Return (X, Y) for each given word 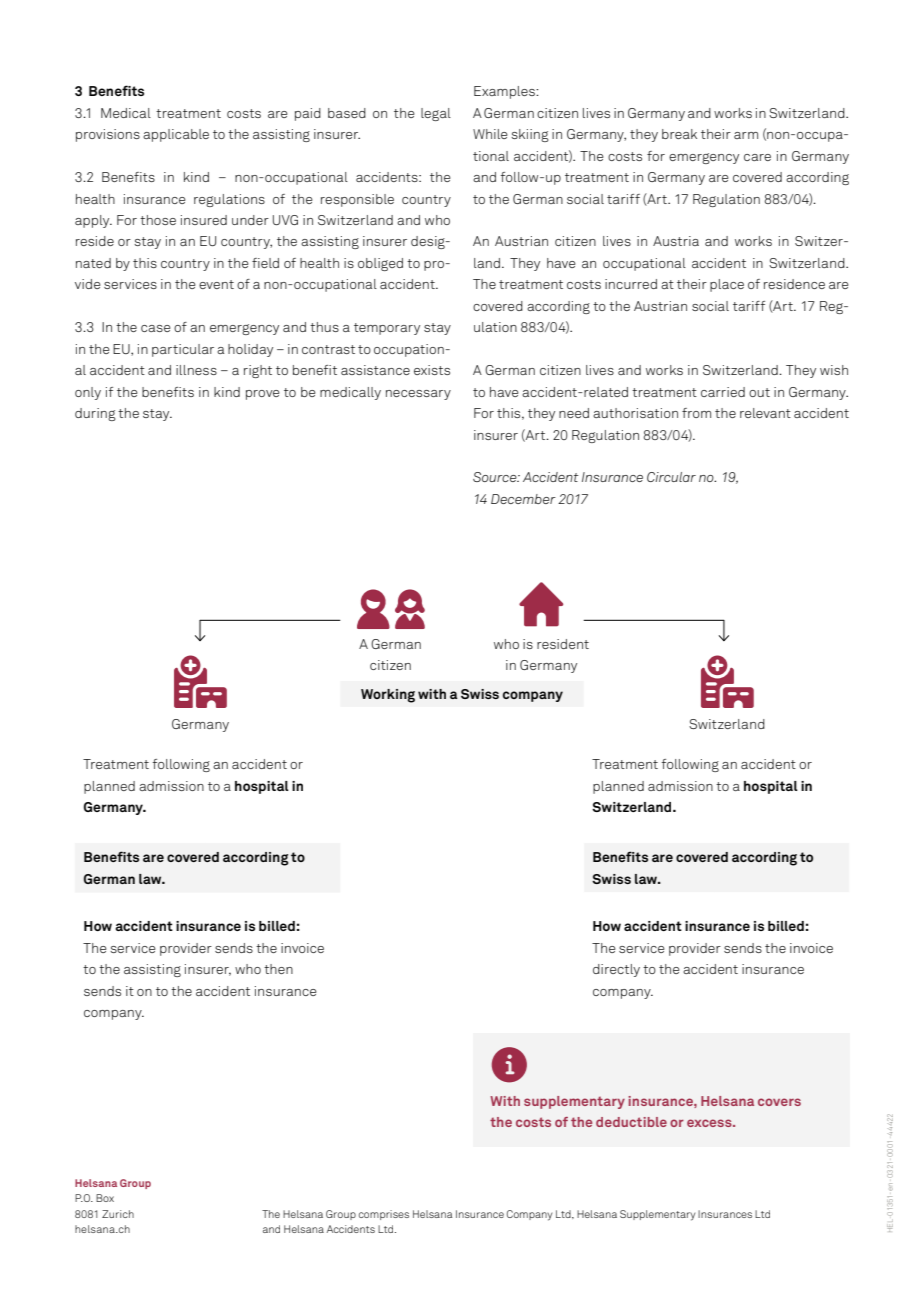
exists (432, 370)
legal (436, 114)
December (523, 499)
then (278, 969)
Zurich (118, 1214)
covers (779, 1102)
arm (746, 135)
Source (496, 477)
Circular (671, 477)
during (95, 414)
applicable (176, 135)
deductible (631, 1122)
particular (183, 350)
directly (616, 970)
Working (388, 696)
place (727, 285)
